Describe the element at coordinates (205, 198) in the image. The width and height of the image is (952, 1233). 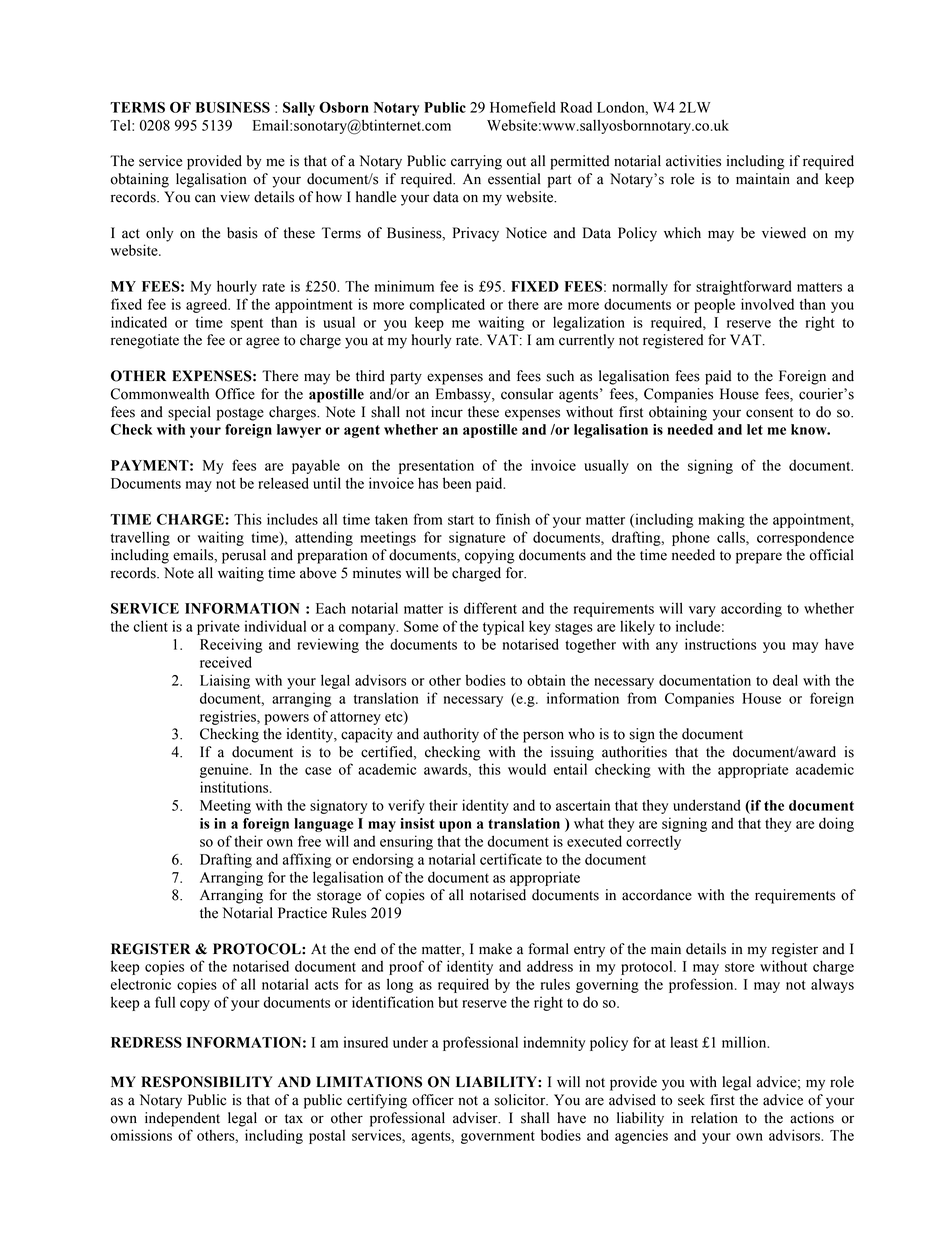
I see `can` at that location.
